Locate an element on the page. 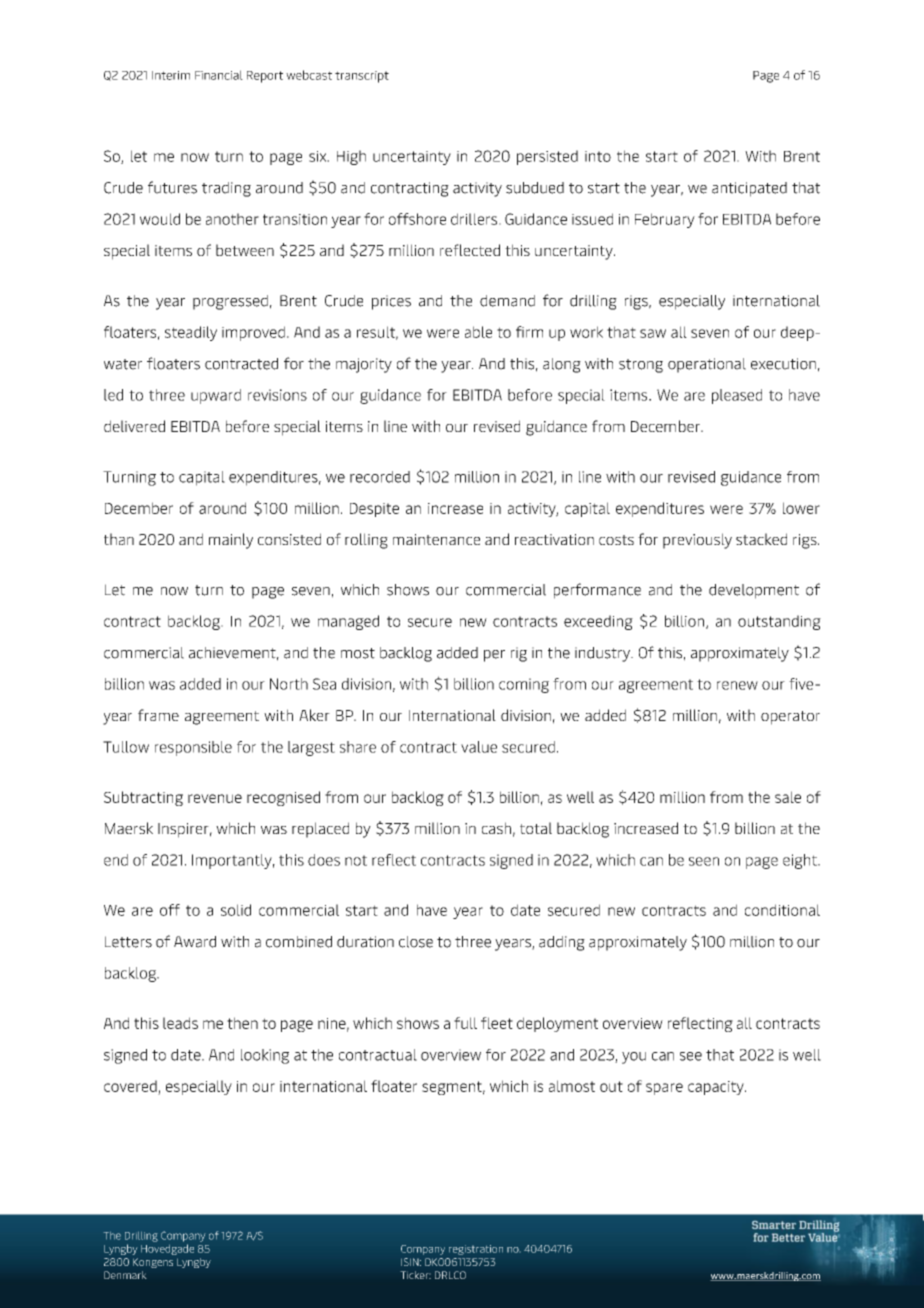 This image has height=1308, width=924. transcript is located at coordinates (362, 77).
